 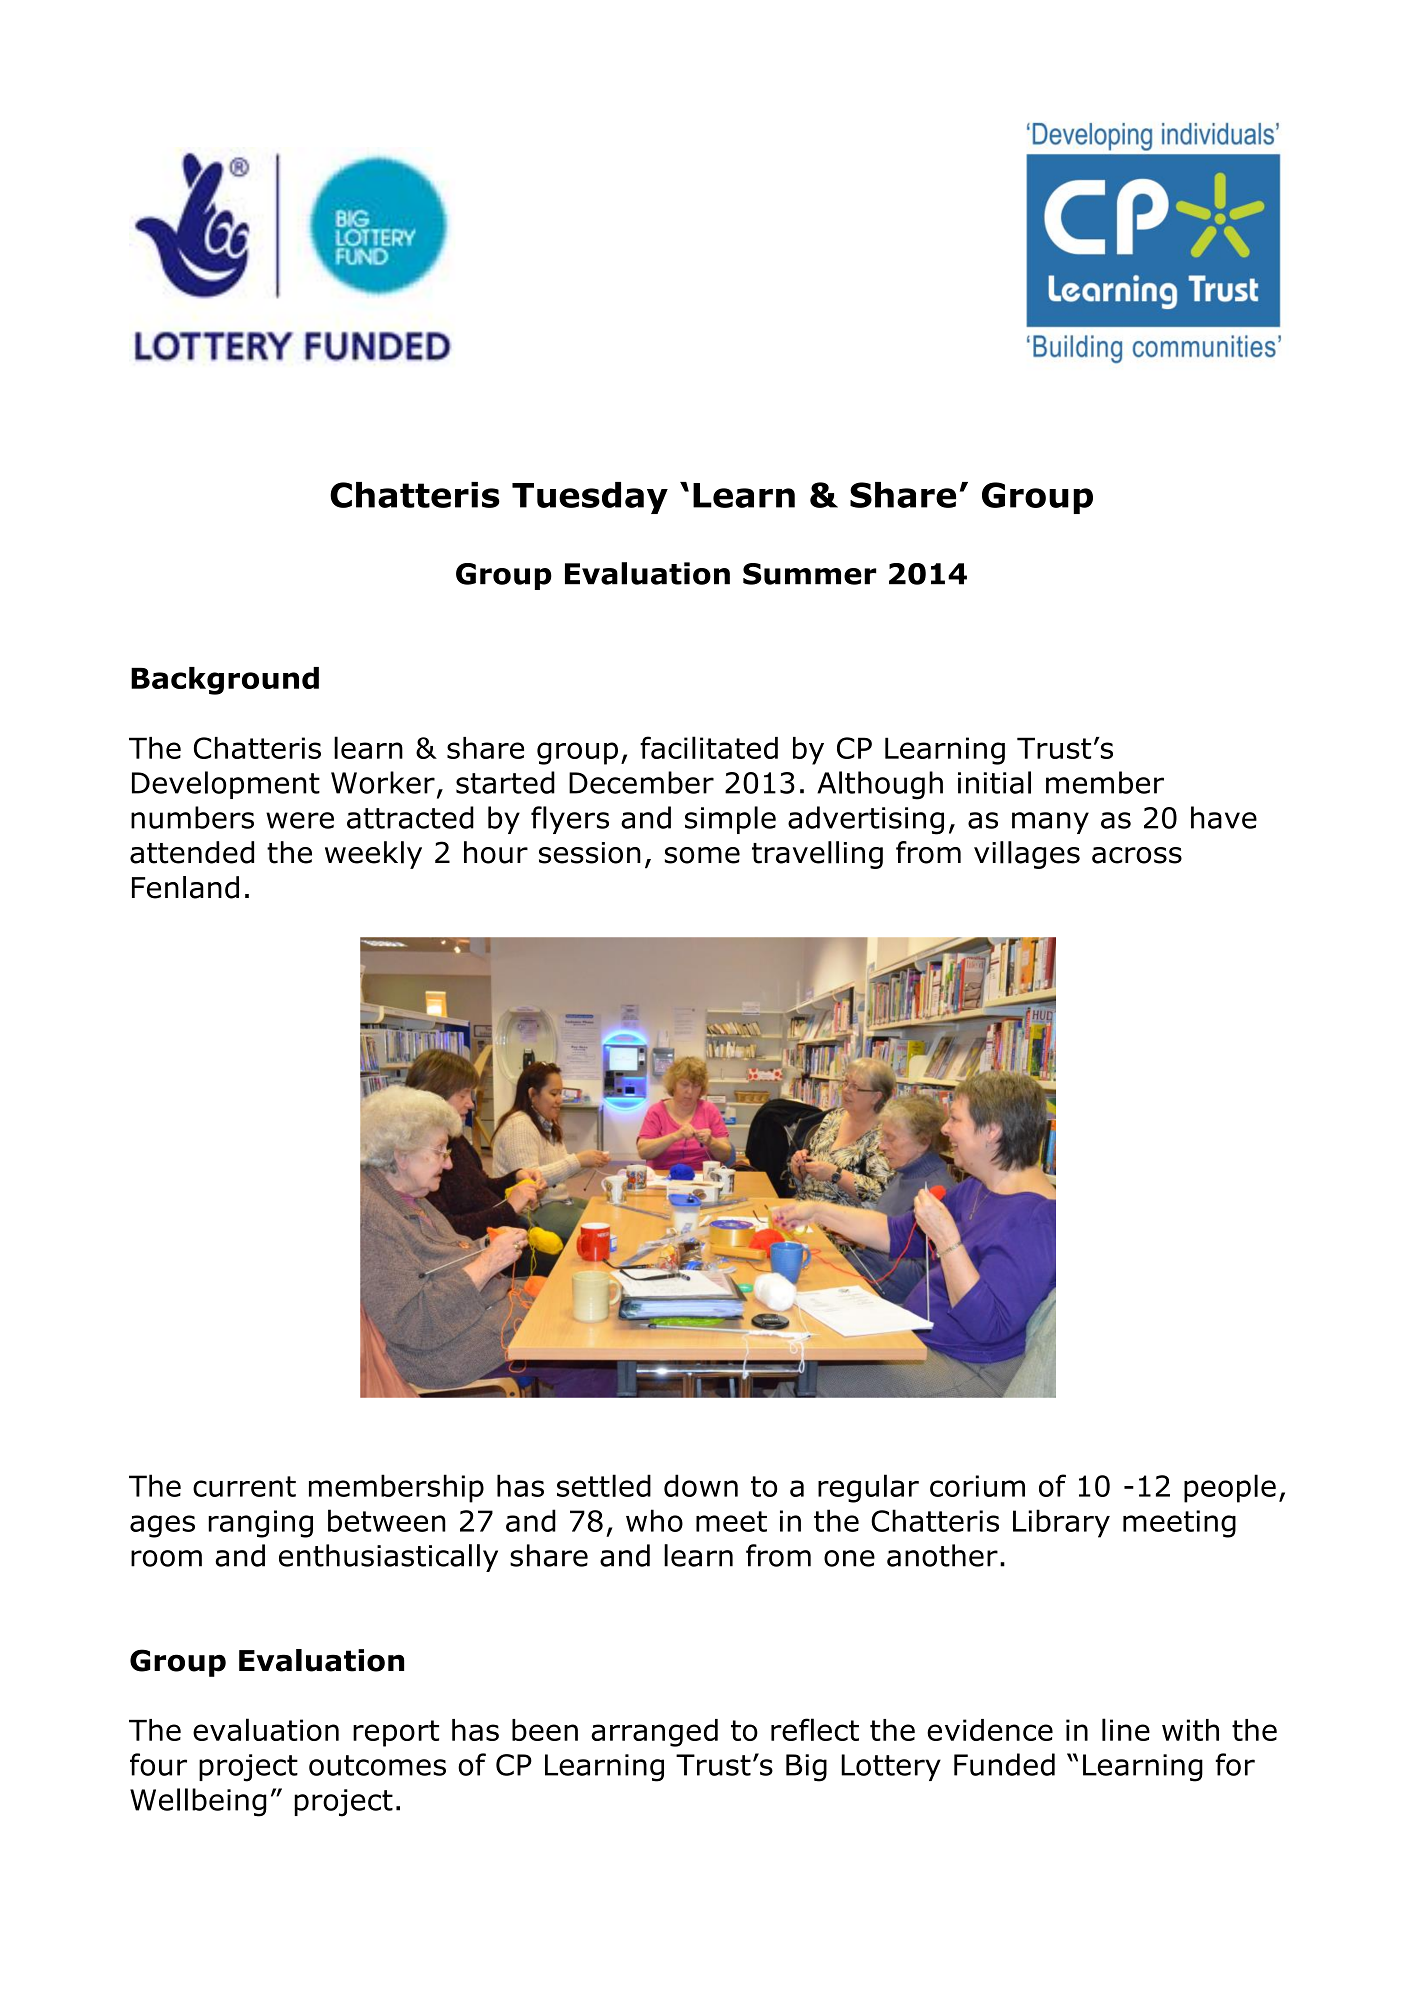 What do you see at coordinates (1137, 855) in the page?
I see `across` at bounding box center [1137, 855].
